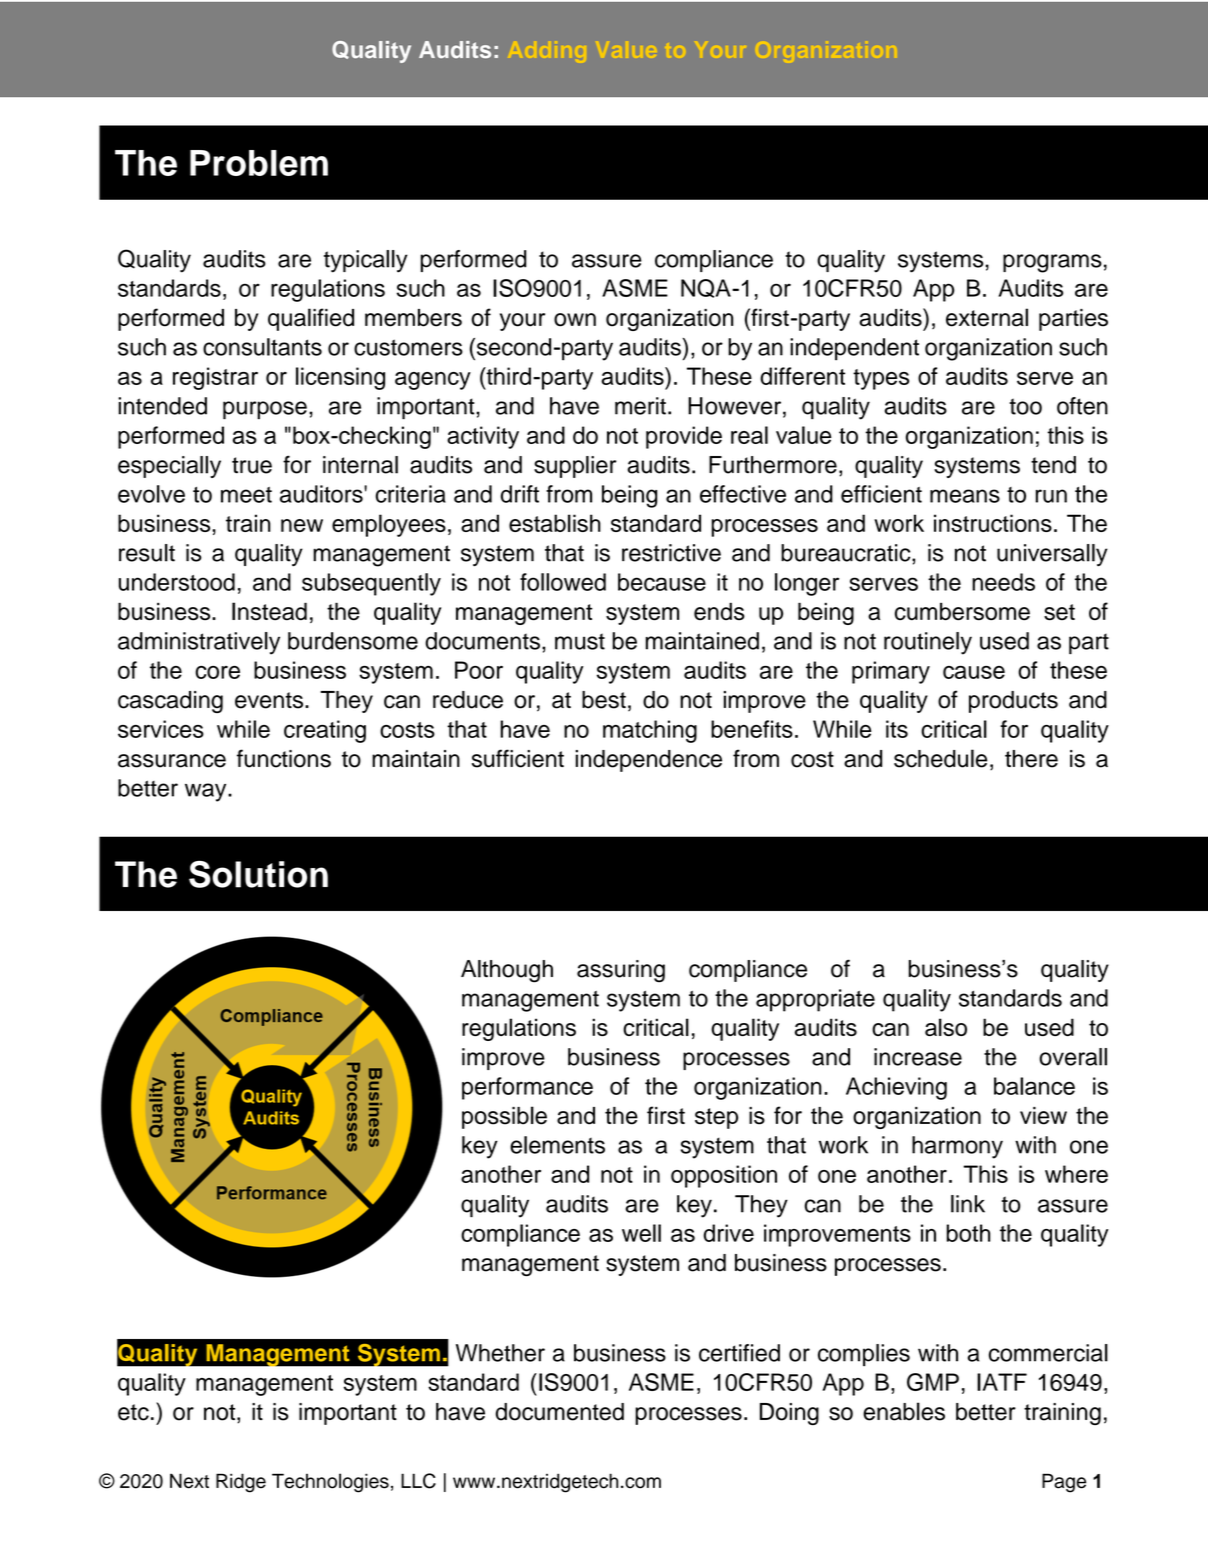 This screenshot has width=1208, height=1563. What do you see at coordinates (330, 1483) in the screenshot?
I see `Technologies` at bounding box center [330, 1483].
